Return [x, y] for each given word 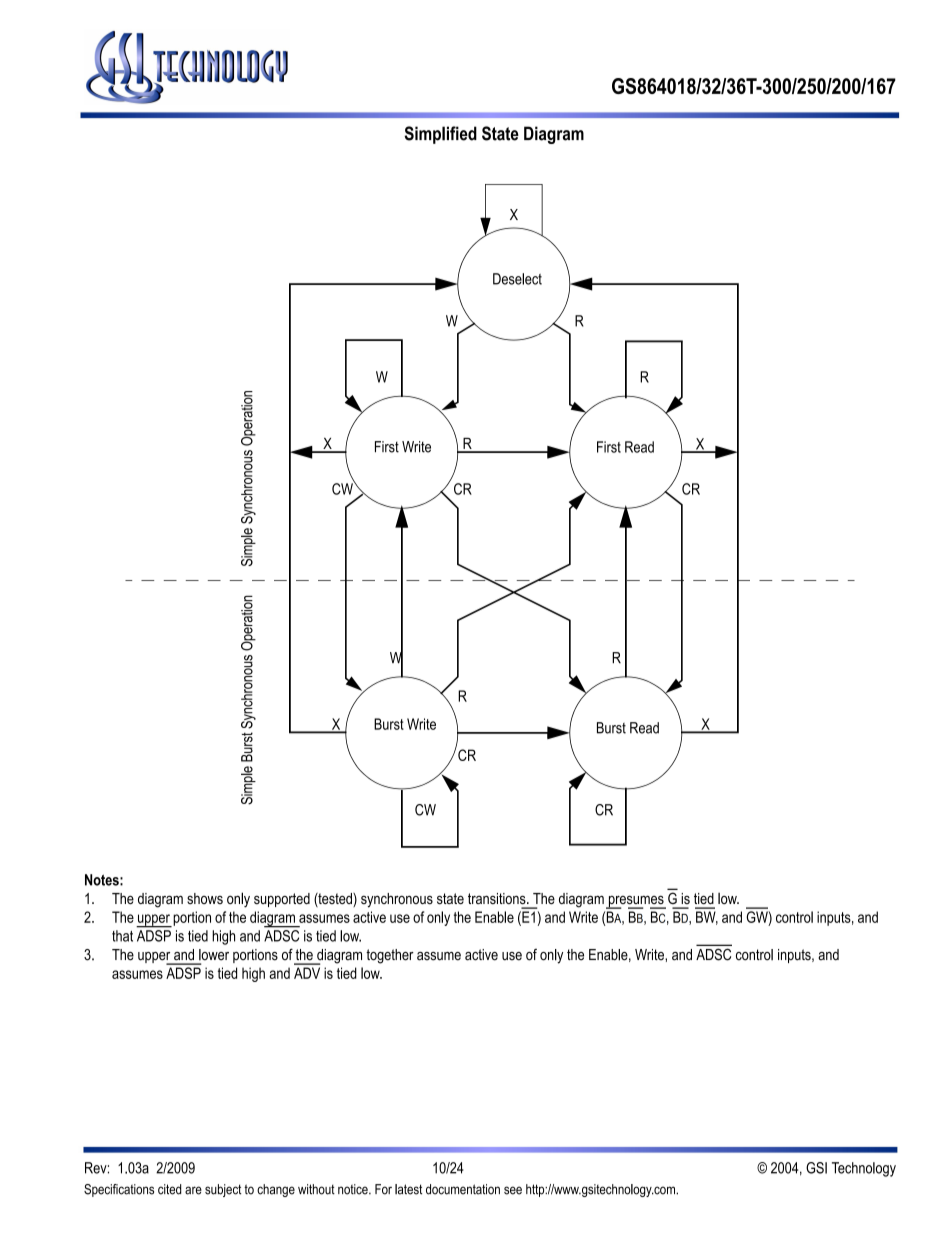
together [390, 956]
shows [205, 898]
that [122, 936]
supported [282, 900]
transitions [498, 899]
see [513, 1190]
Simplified [440, 135]
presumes [636, 902]
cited [169, 1189]
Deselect [517, 279]
